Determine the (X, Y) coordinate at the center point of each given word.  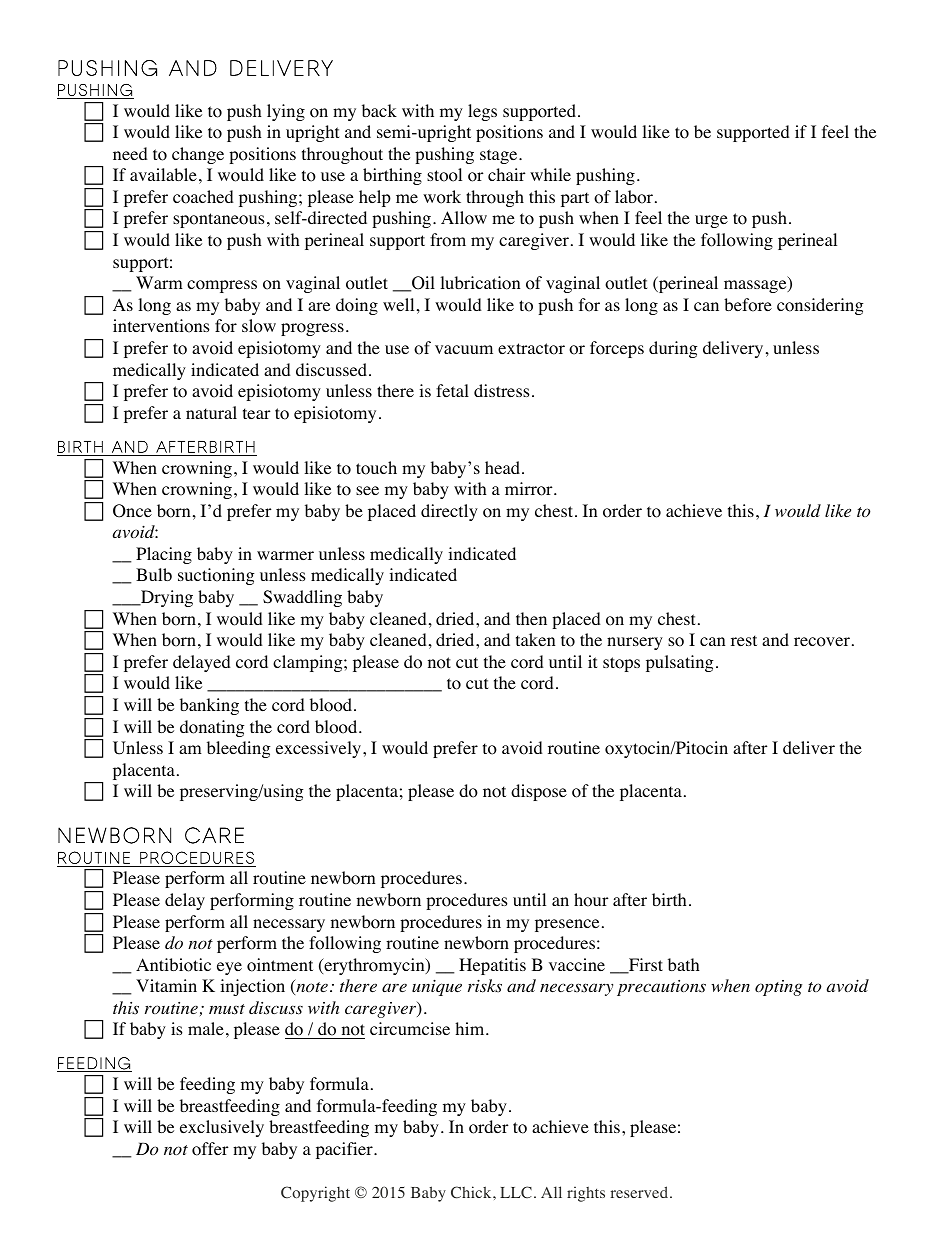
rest (744, 640)
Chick (472, 1192)
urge (711, 221)
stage (500, 156)
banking (209, 706)
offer (210, 1149)
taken (535, 639)
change (198, 155)
